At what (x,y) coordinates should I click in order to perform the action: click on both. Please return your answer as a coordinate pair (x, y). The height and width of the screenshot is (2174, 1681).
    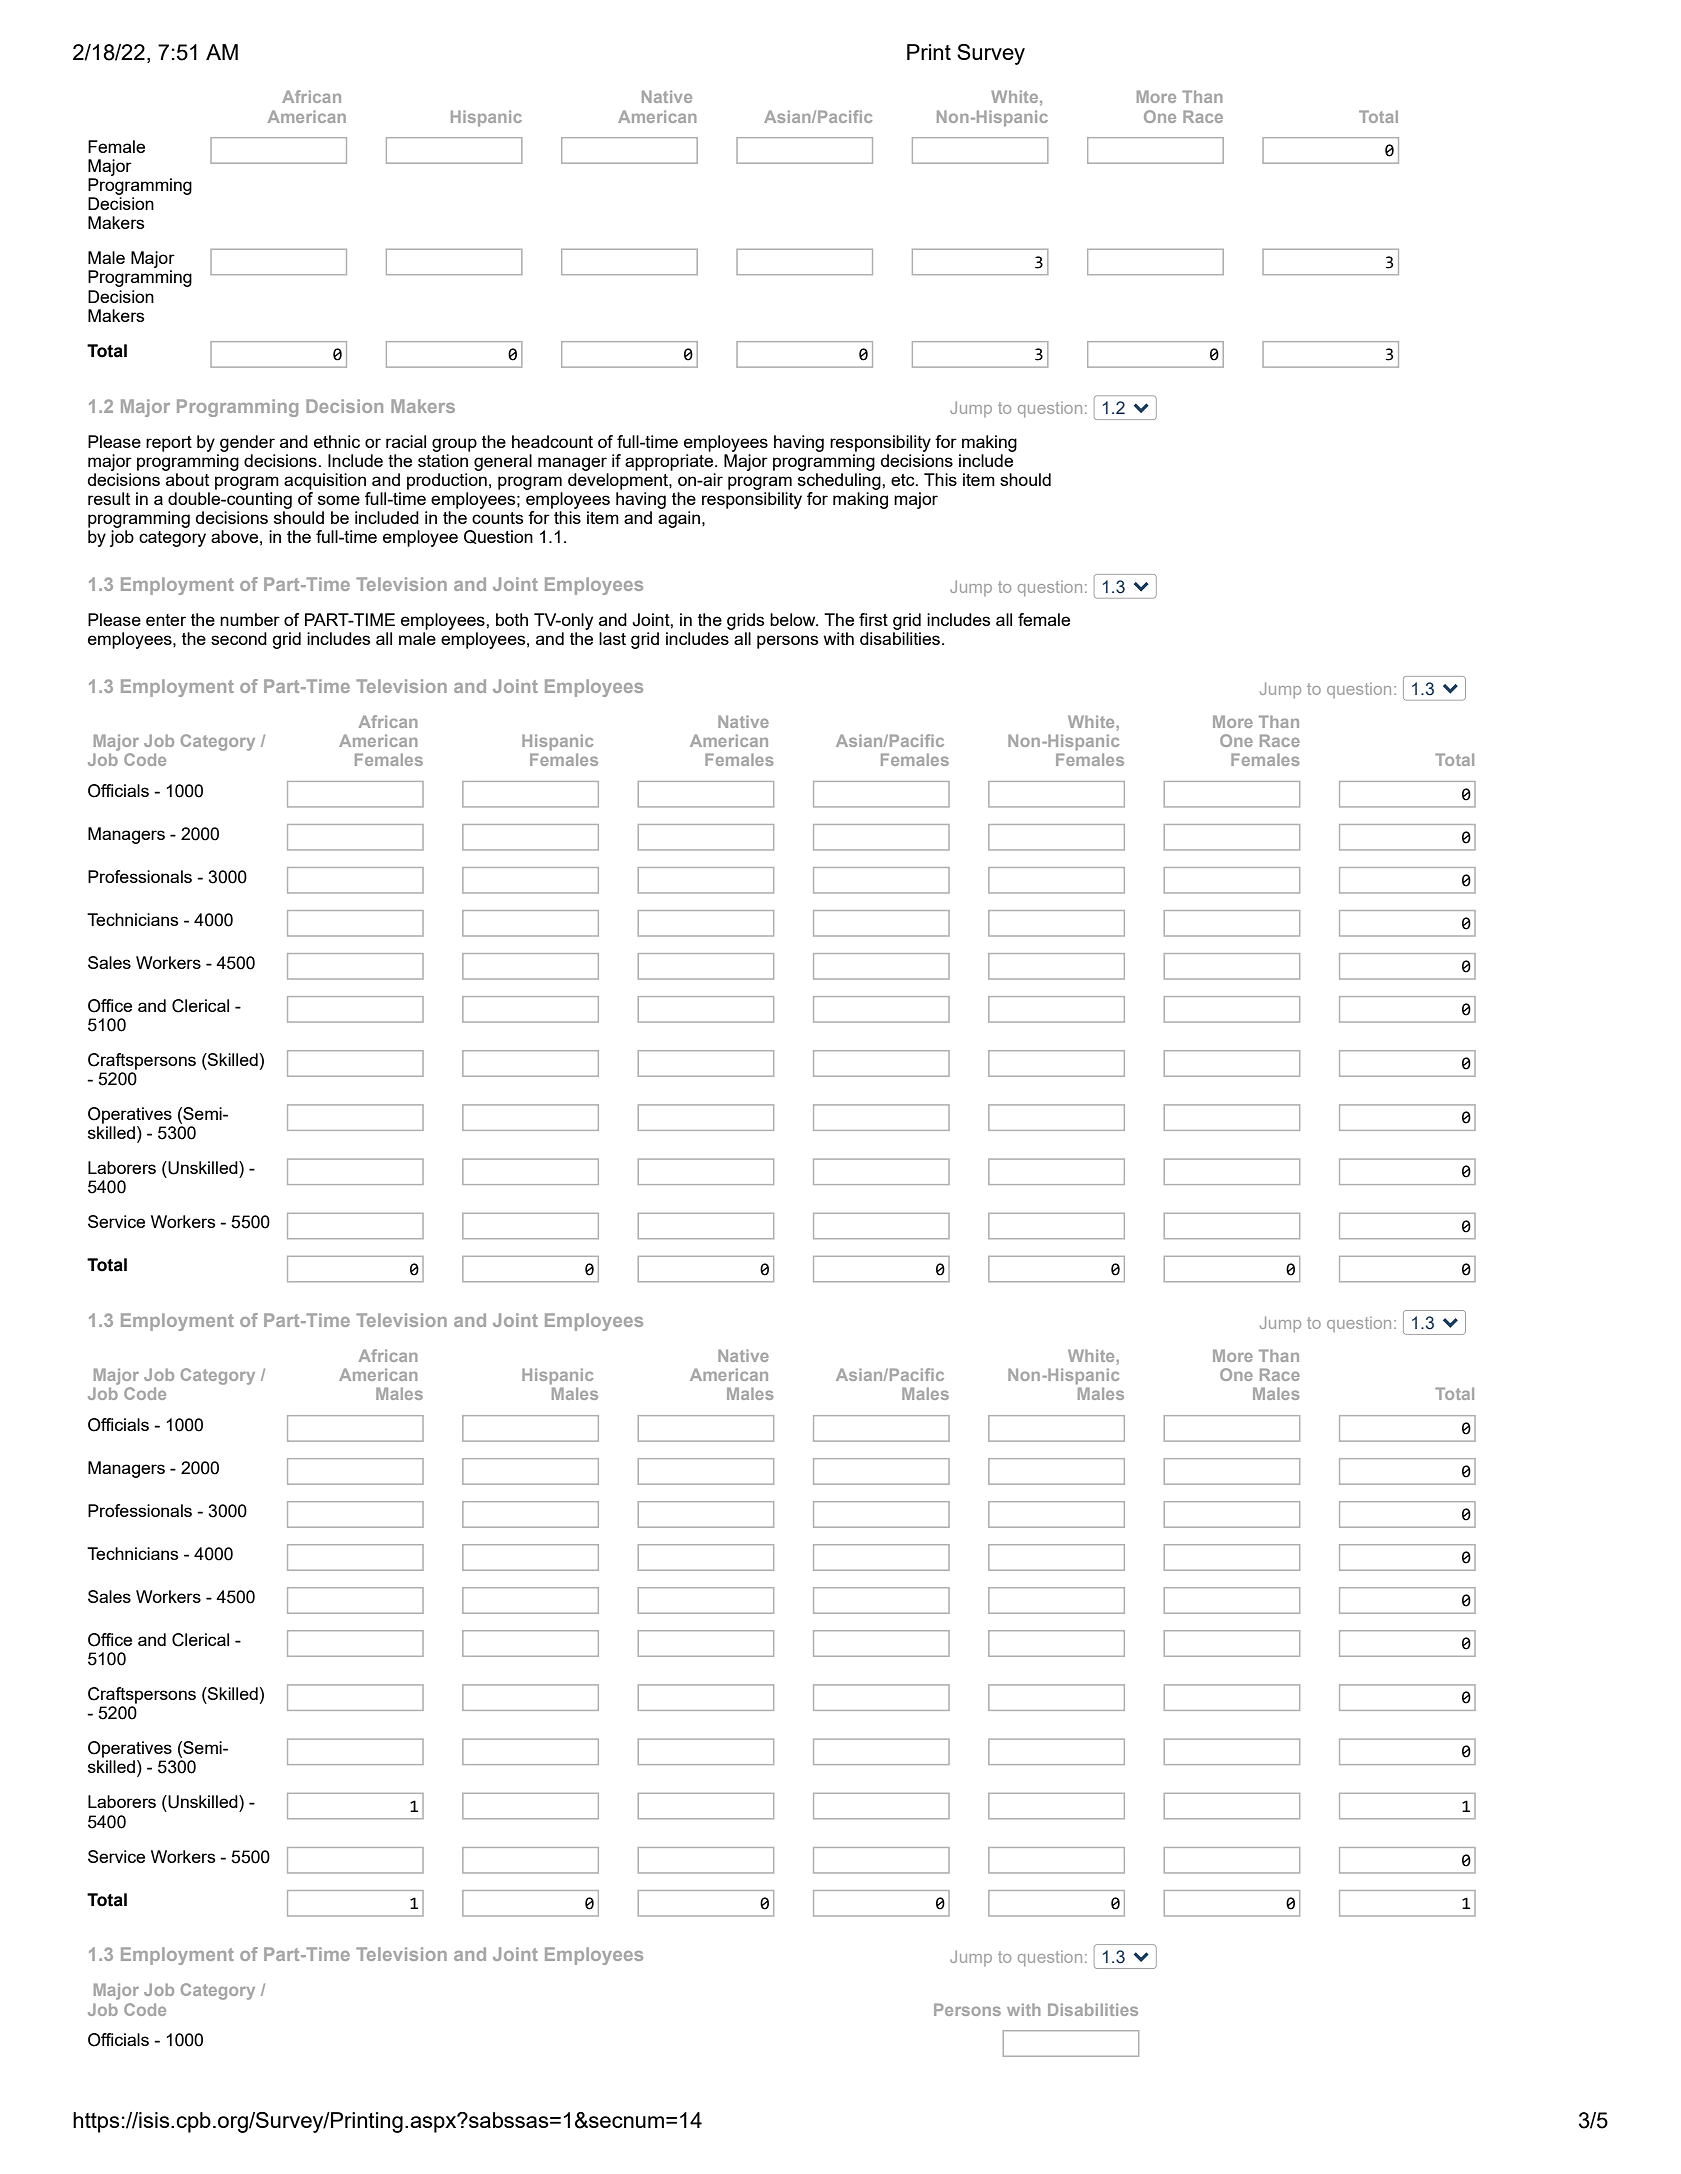
    Looking at the image, I should click on (512, 619).
